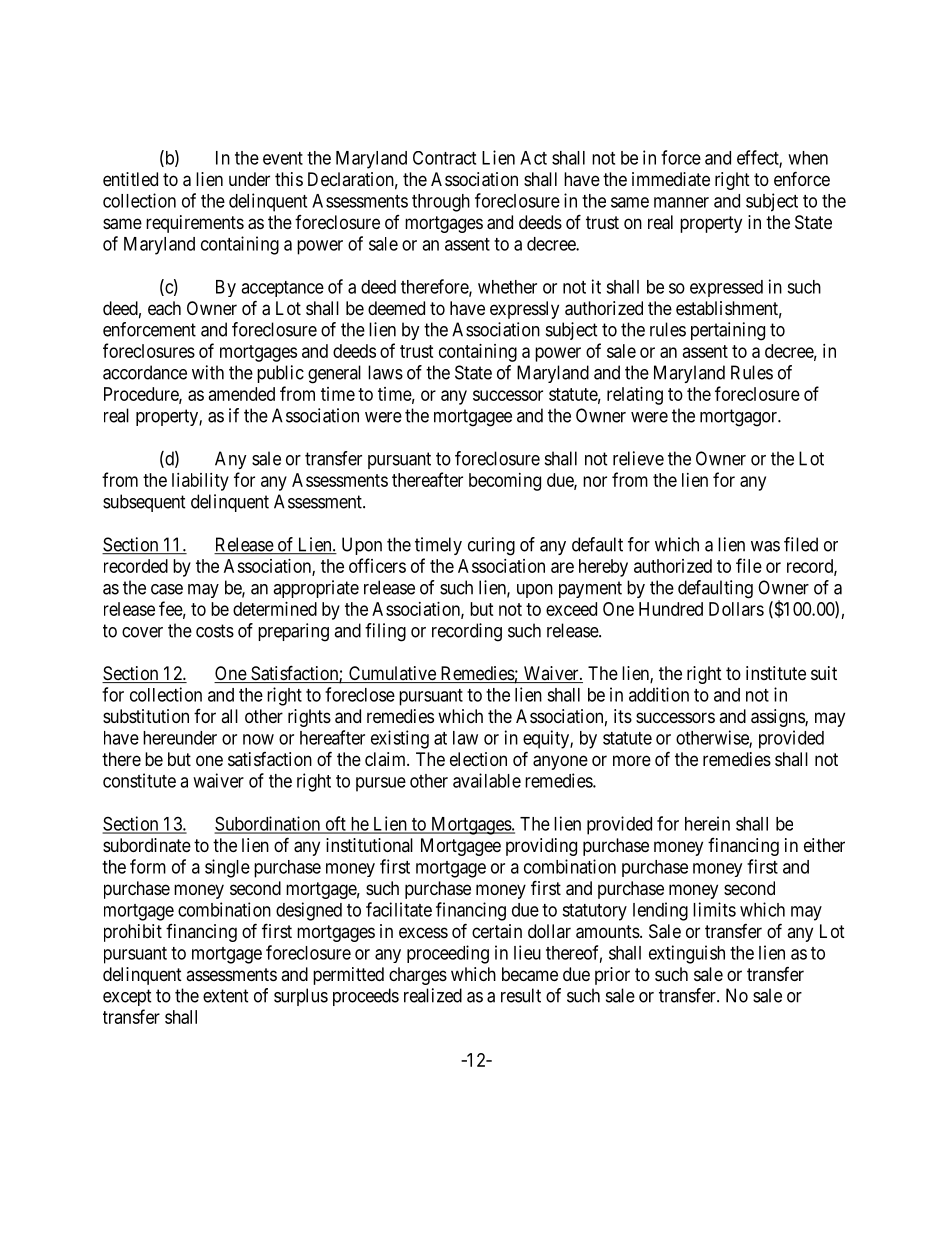  What do you see at coordinates (638, 458) in the screenshot?
I see `relieve` at bounding box center [638, 458].
